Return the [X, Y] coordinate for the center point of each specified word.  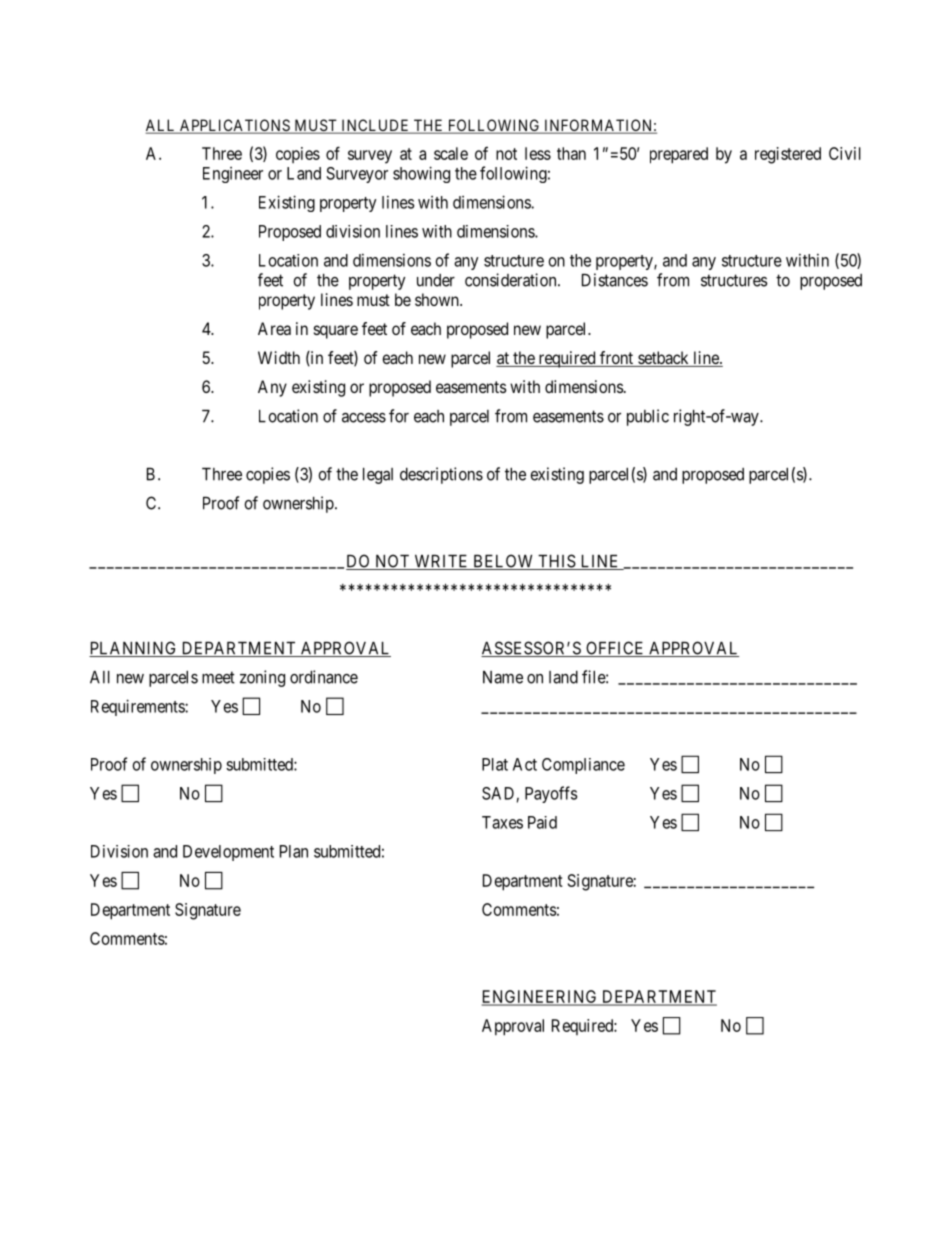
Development [228, 853]
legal [378, 476]
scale [451, 153]
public [648, 417]
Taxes [502, 822]
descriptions [441, 475]
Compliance [583, 766]
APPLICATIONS [235, 126]
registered [788, 155]
